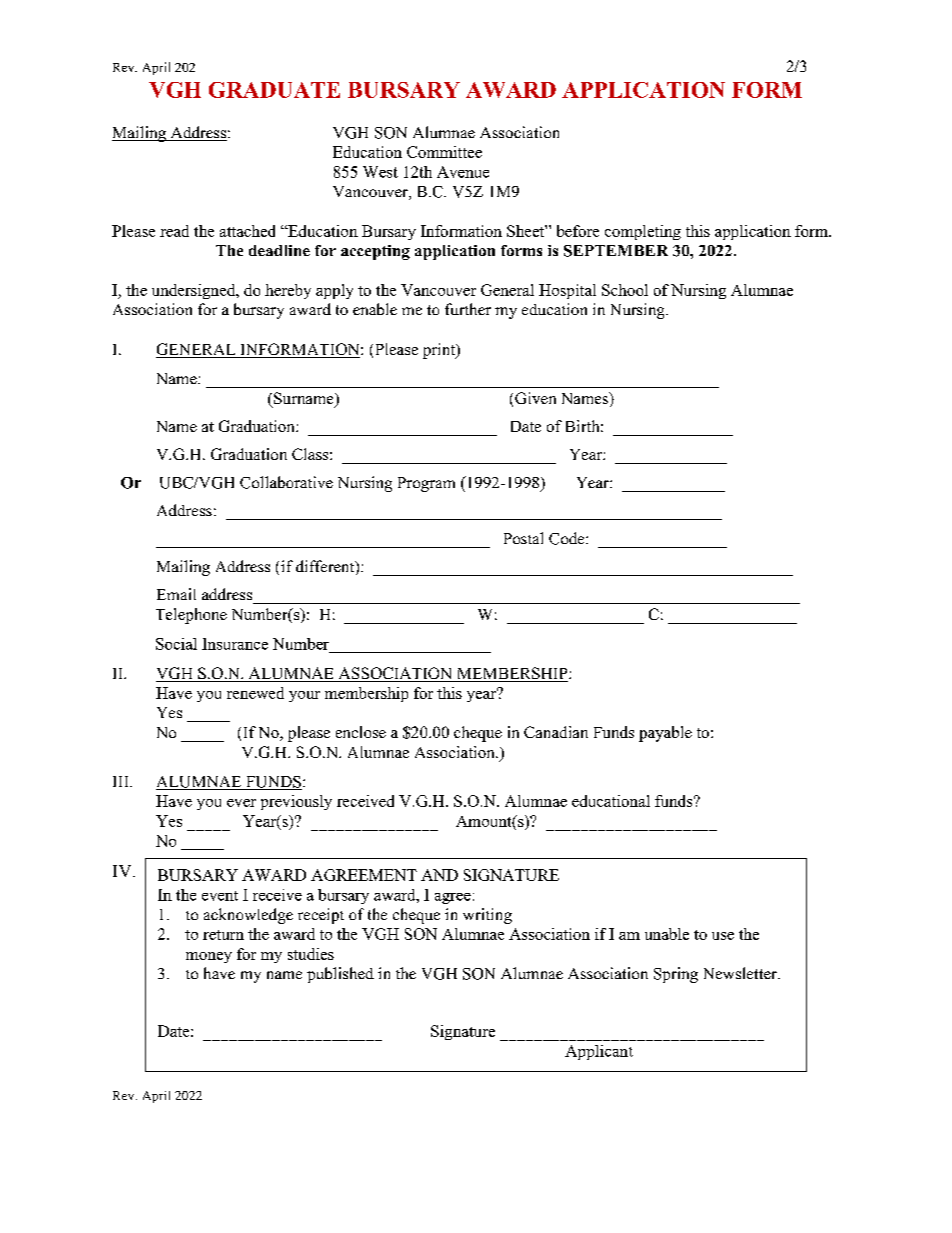 This image has width=952, height=1233. Describe the element at coordinates (176, 594) in the image. I see `Email` at that location.
